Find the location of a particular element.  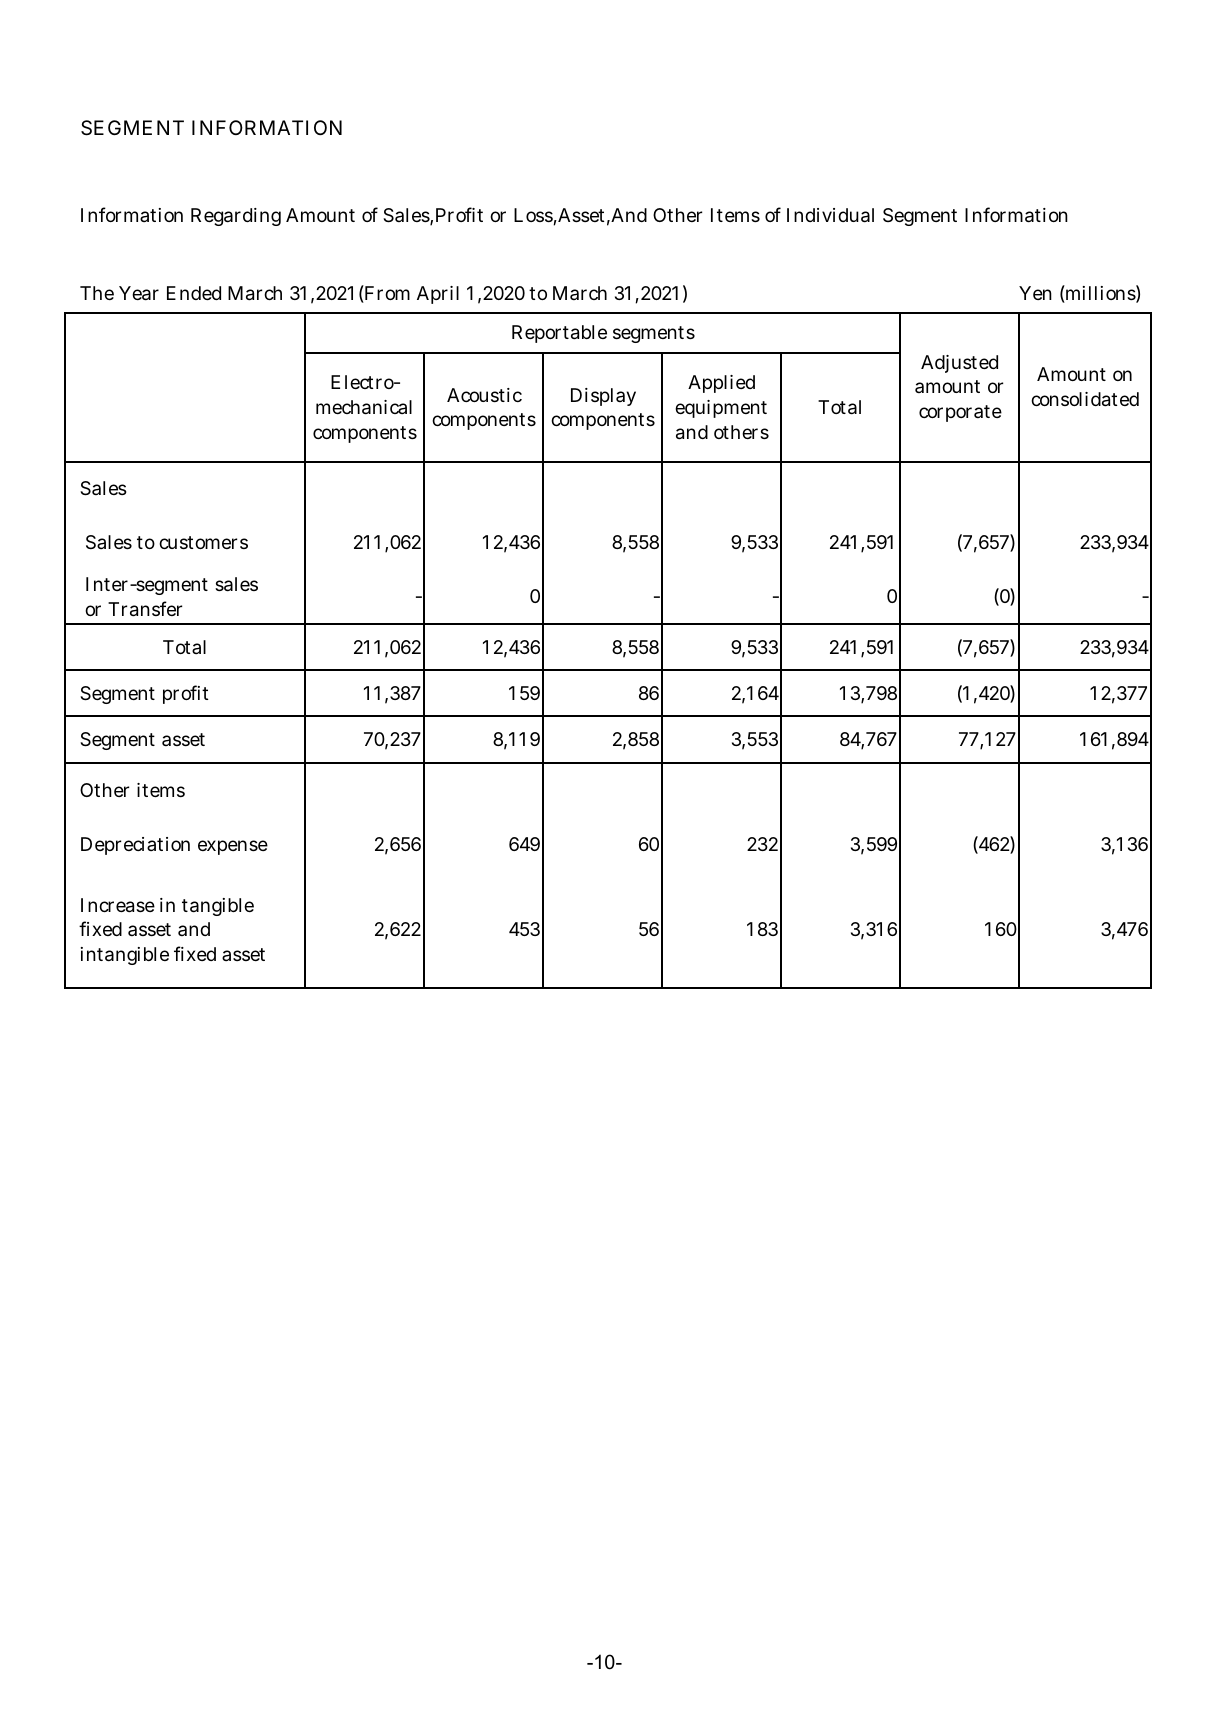

Individual is located at coordinates (830, 215).
